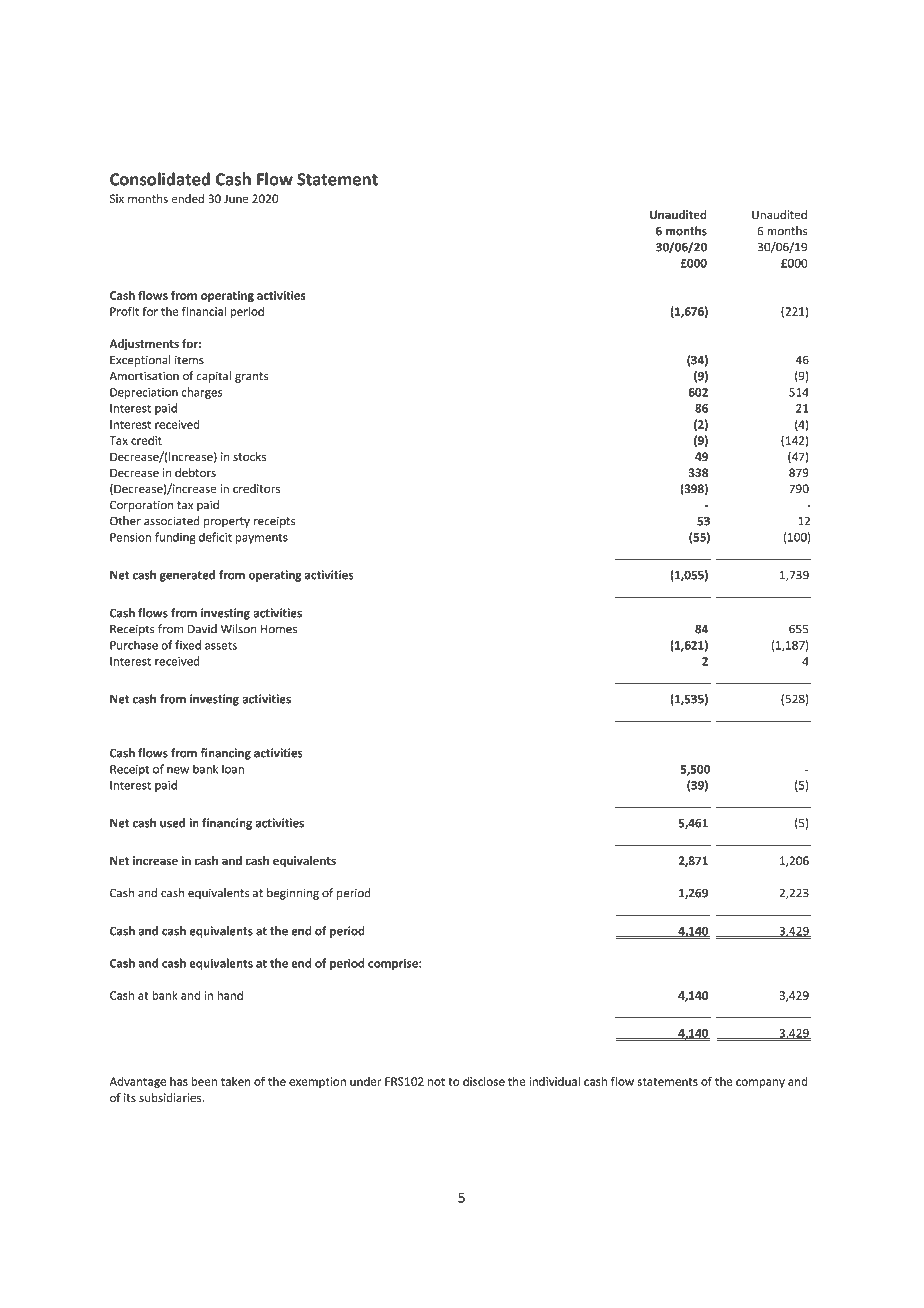 This document has height=1308, width=924. Describe the element at coordinates (187, 198) in the document. I see `ended` at that location.
